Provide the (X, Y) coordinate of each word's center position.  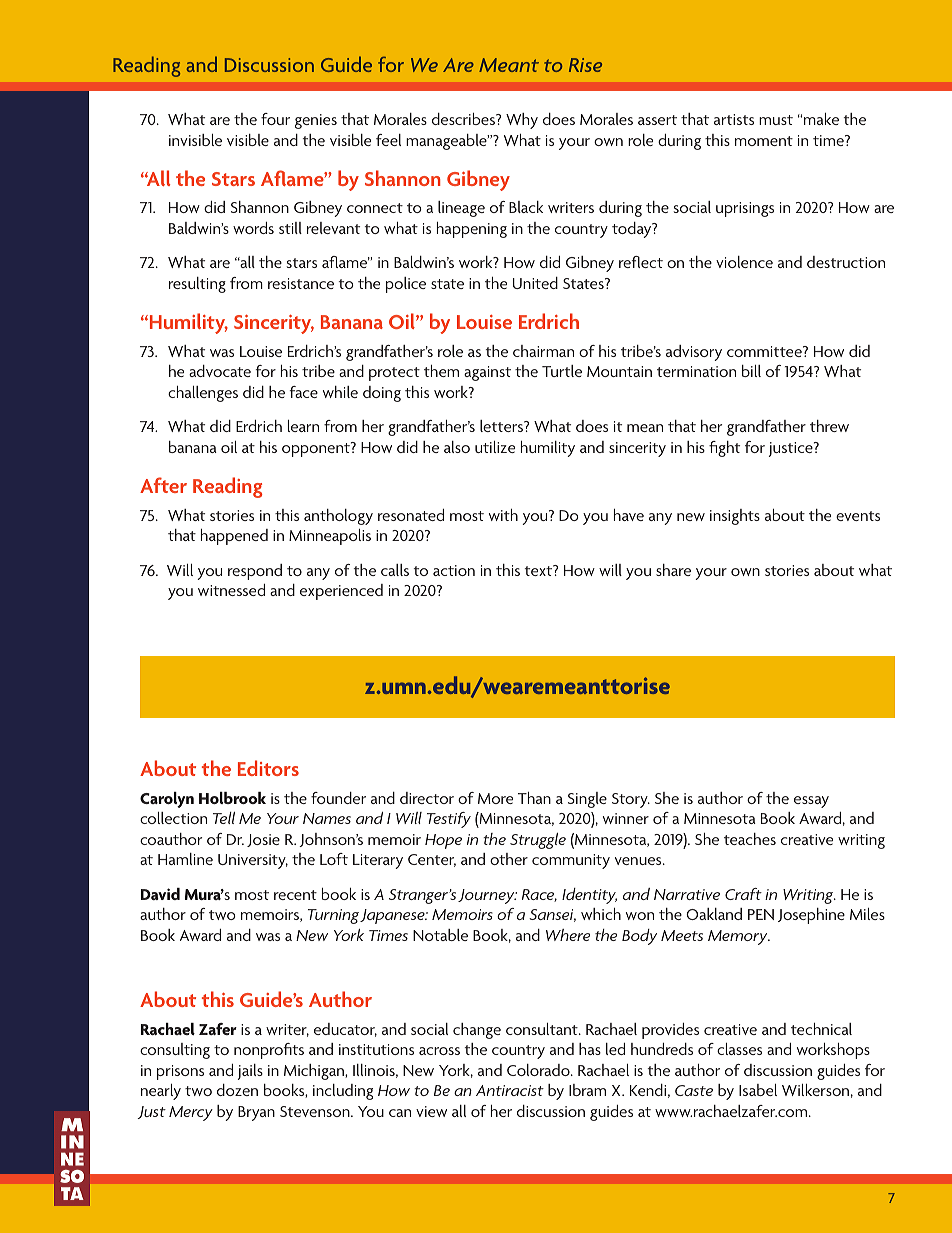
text (540, 570)
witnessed (231, 590)
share (673, 570)
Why (522, 121)
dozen (237, 1090)
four (275, 119)
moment (764, 141)
